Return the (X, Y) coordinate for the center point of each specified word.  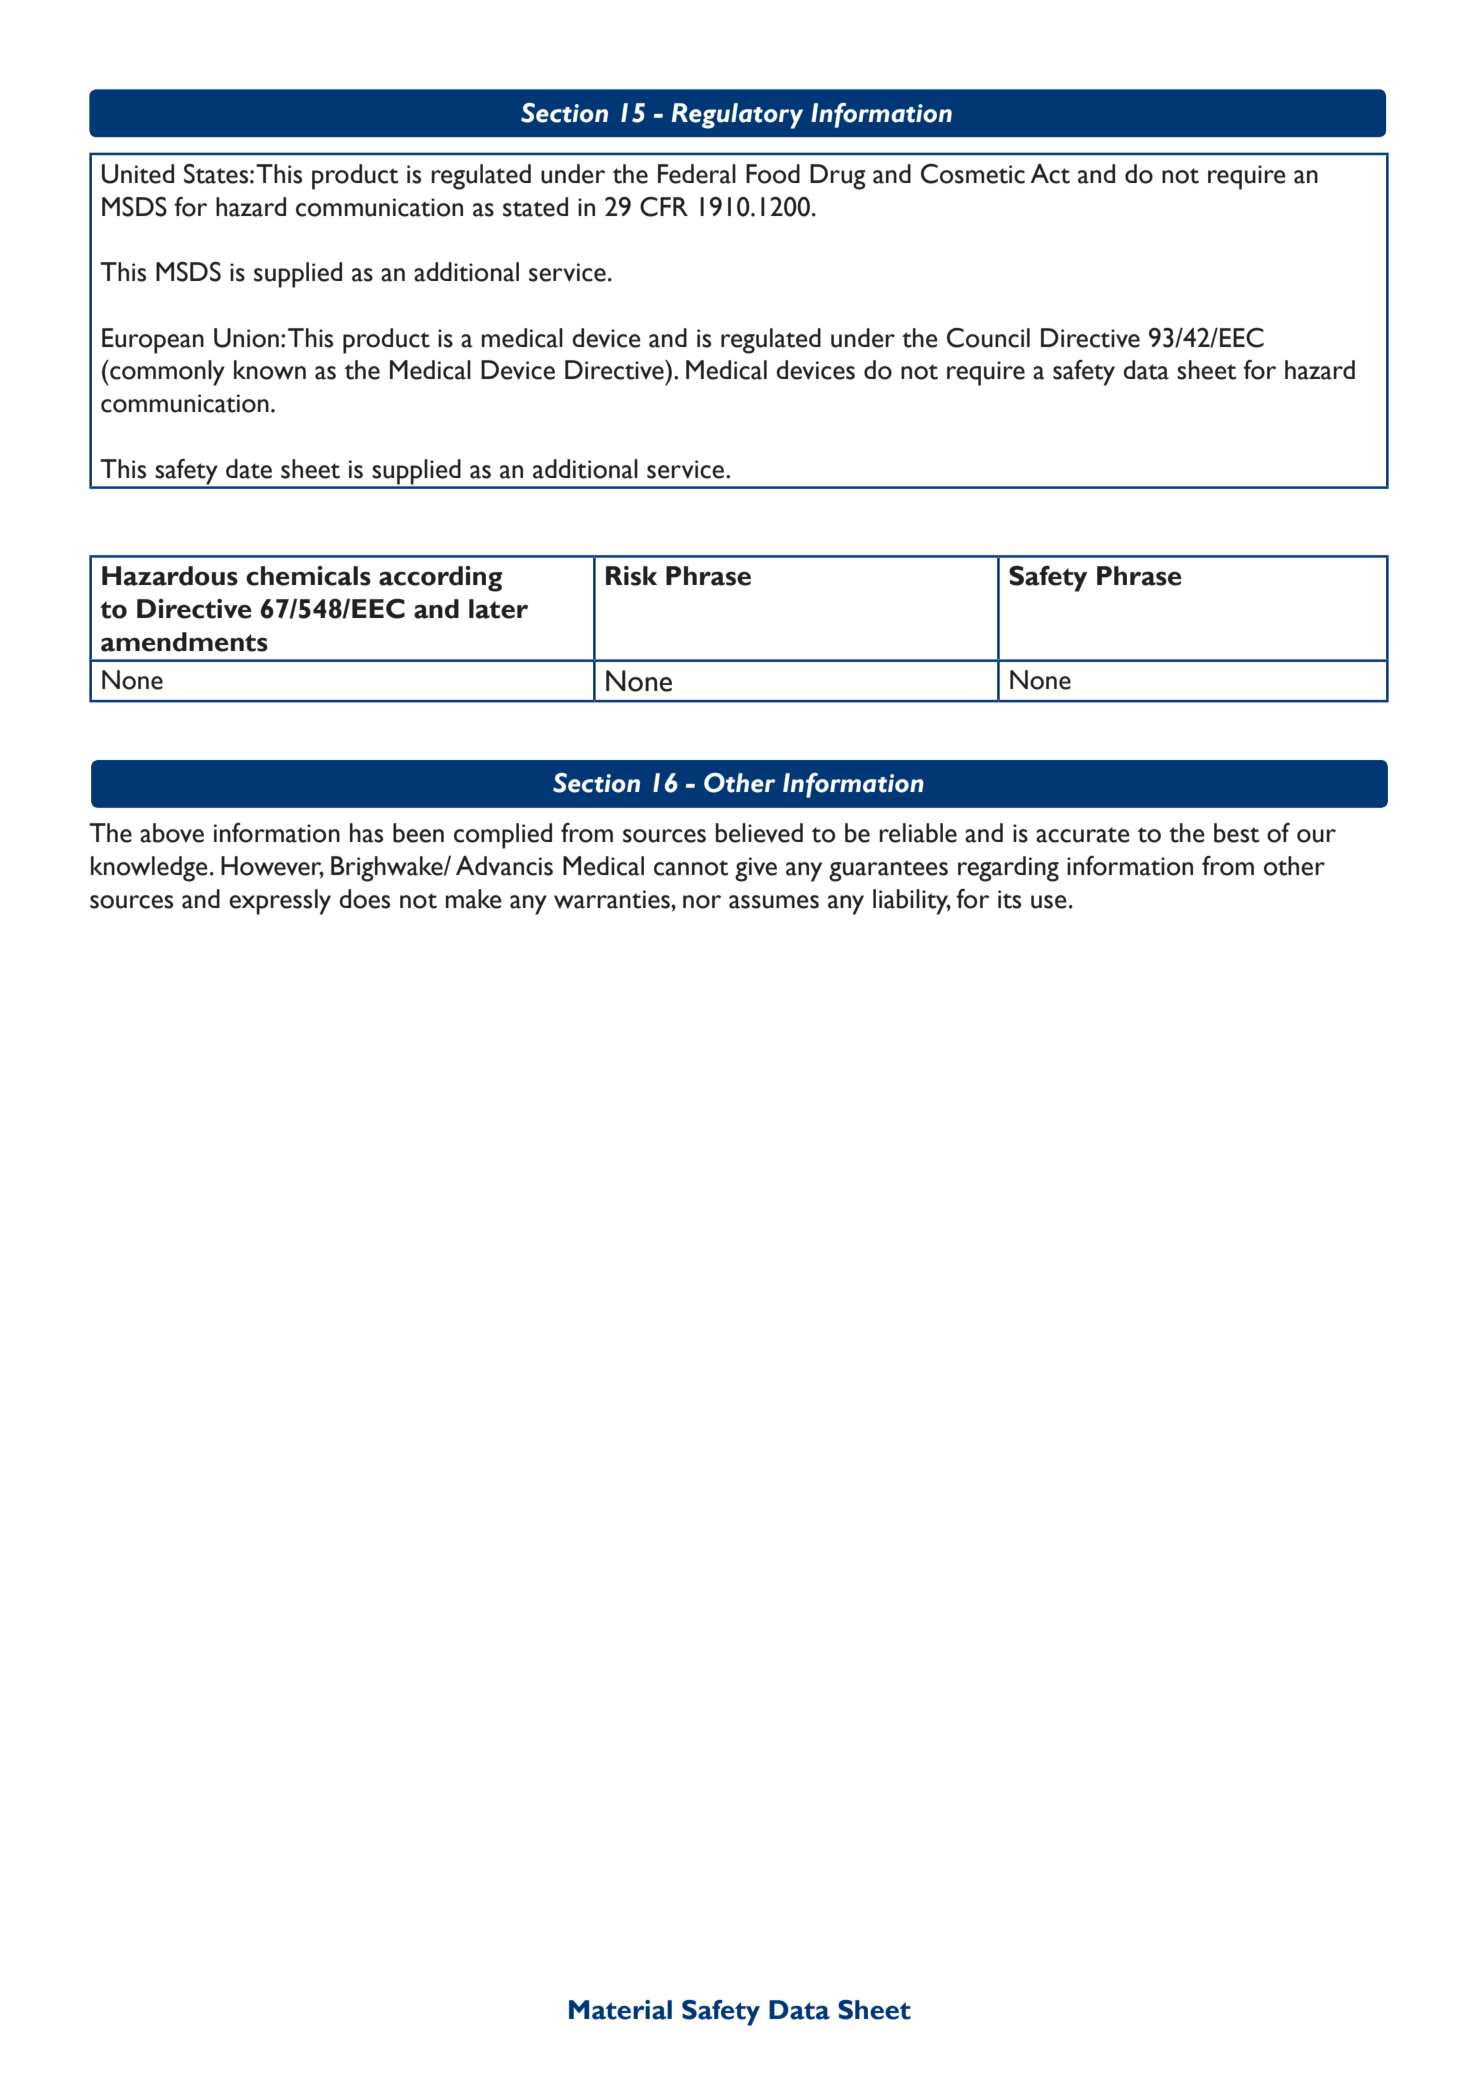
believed (759, 833)
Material (620, 2010)
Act (1050, 173)
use (1049, 902)
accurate (1083, 835)
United (138, 174)
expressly (280, 902)
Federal (697, 174)
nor (702, 902)
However (272, 867)
